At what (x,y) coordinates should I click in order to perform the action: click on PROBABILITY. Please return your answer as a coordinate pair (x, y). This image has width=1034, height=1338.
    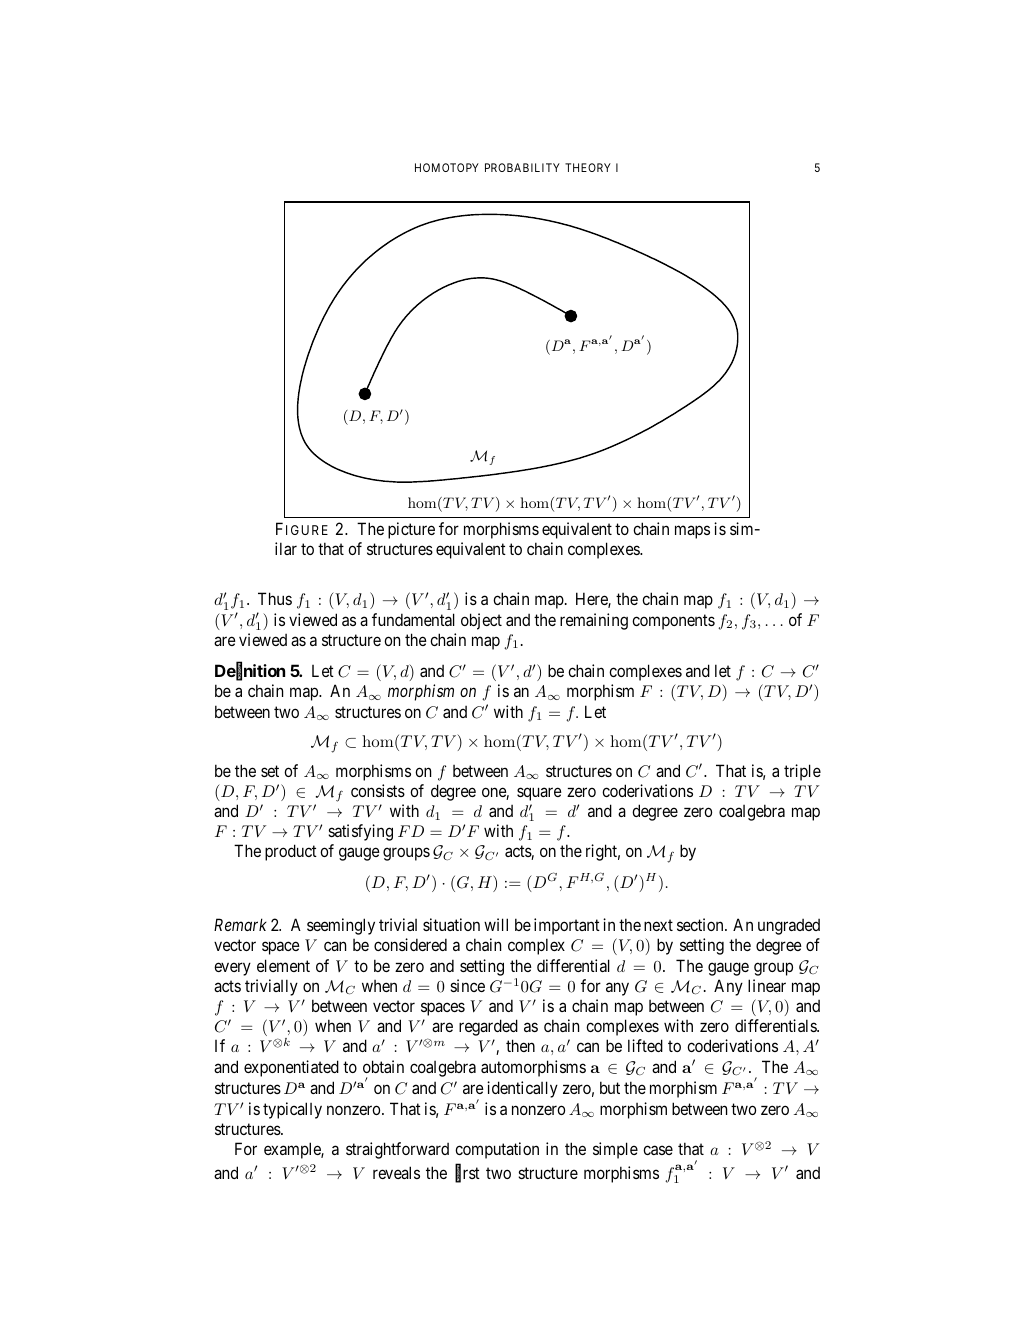
    Looking at the image, I should click on (522, 167).
